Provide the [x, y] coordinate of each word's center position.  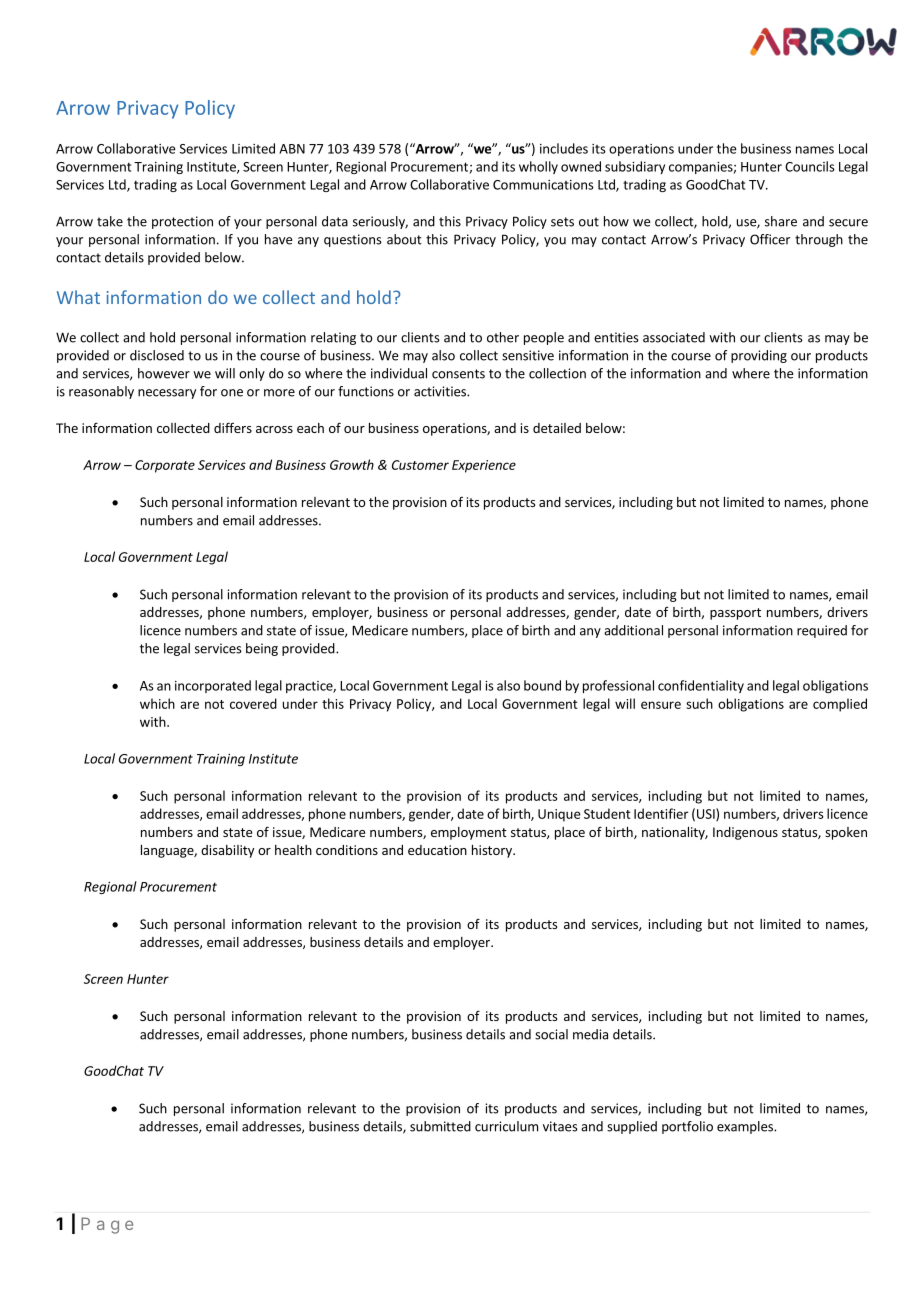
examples [746, 1127]
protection [182, 222]
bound [542, 685]
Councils [810, 166]
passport [735, 614]
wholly [538, 167]
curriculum [506, 1126]
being [262, 649]
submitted [440, 1126]
